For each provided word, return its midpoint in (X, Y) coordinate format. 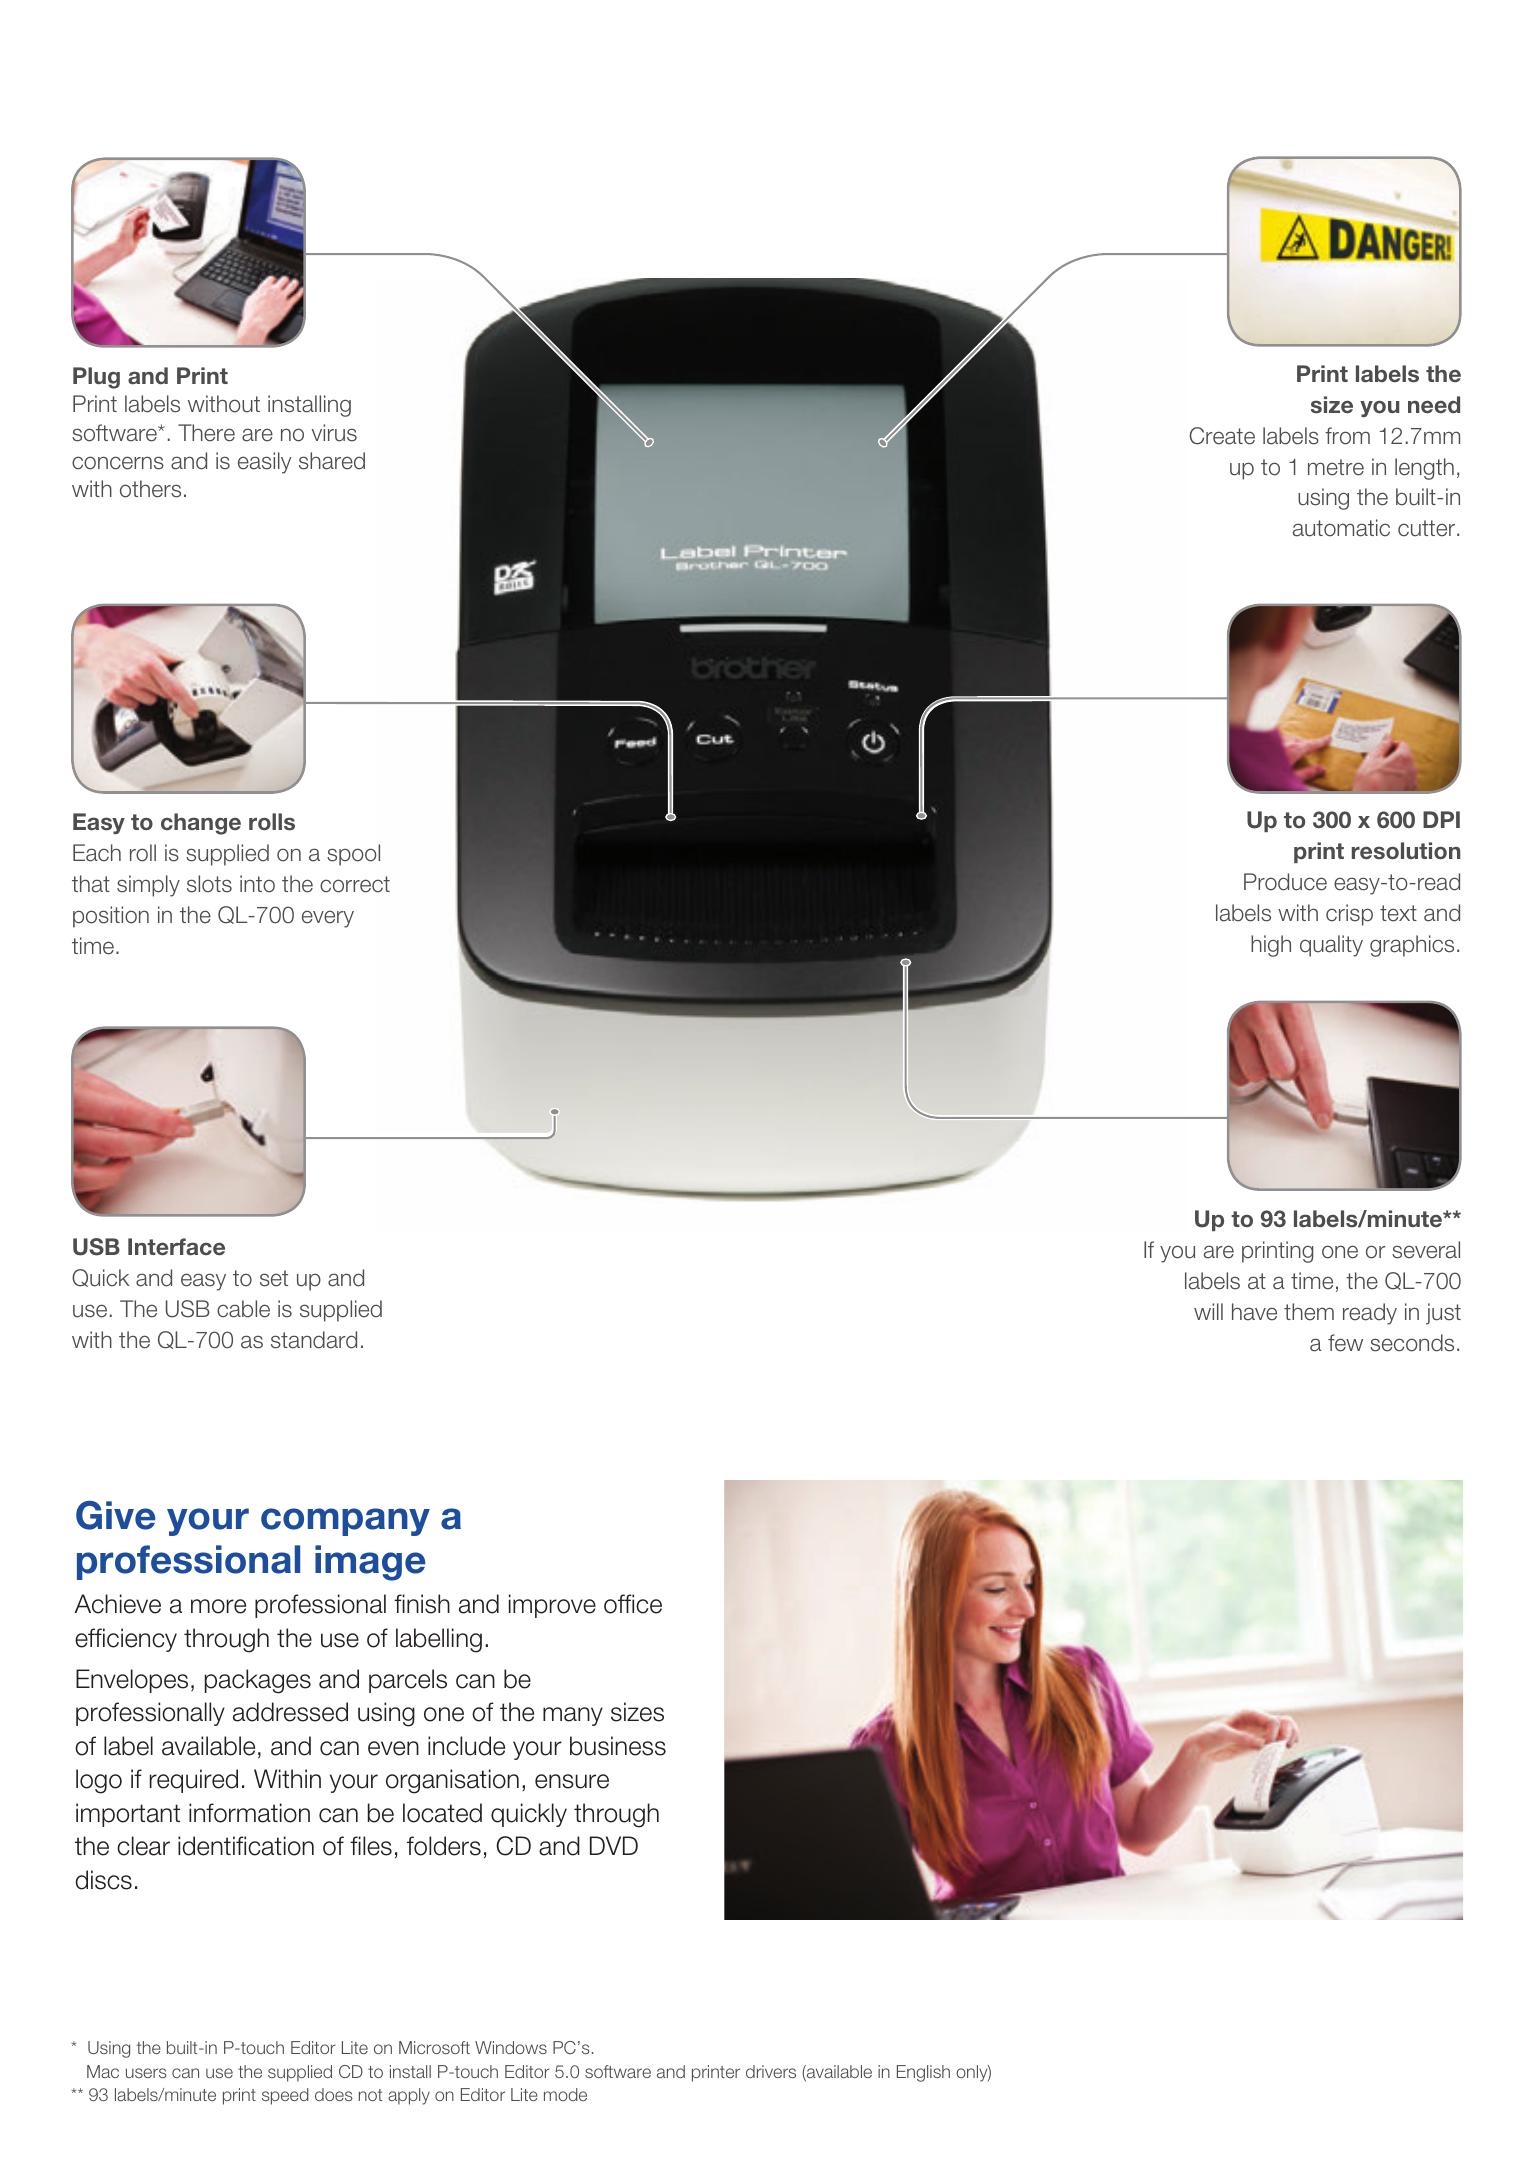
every (328, 919)
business (618, 1746)
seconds (1412, 1343)
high (1271, 946)
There (206, 433)
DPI (1441, 819)
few (1345, 1343)
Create (1222, 436)
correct (355, 884)
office (633, 1604)
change (201, 824)
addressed (290, 1712)
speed (285, 2096)
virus (334, 433)
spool (353, 855)
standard (314, 1340)
